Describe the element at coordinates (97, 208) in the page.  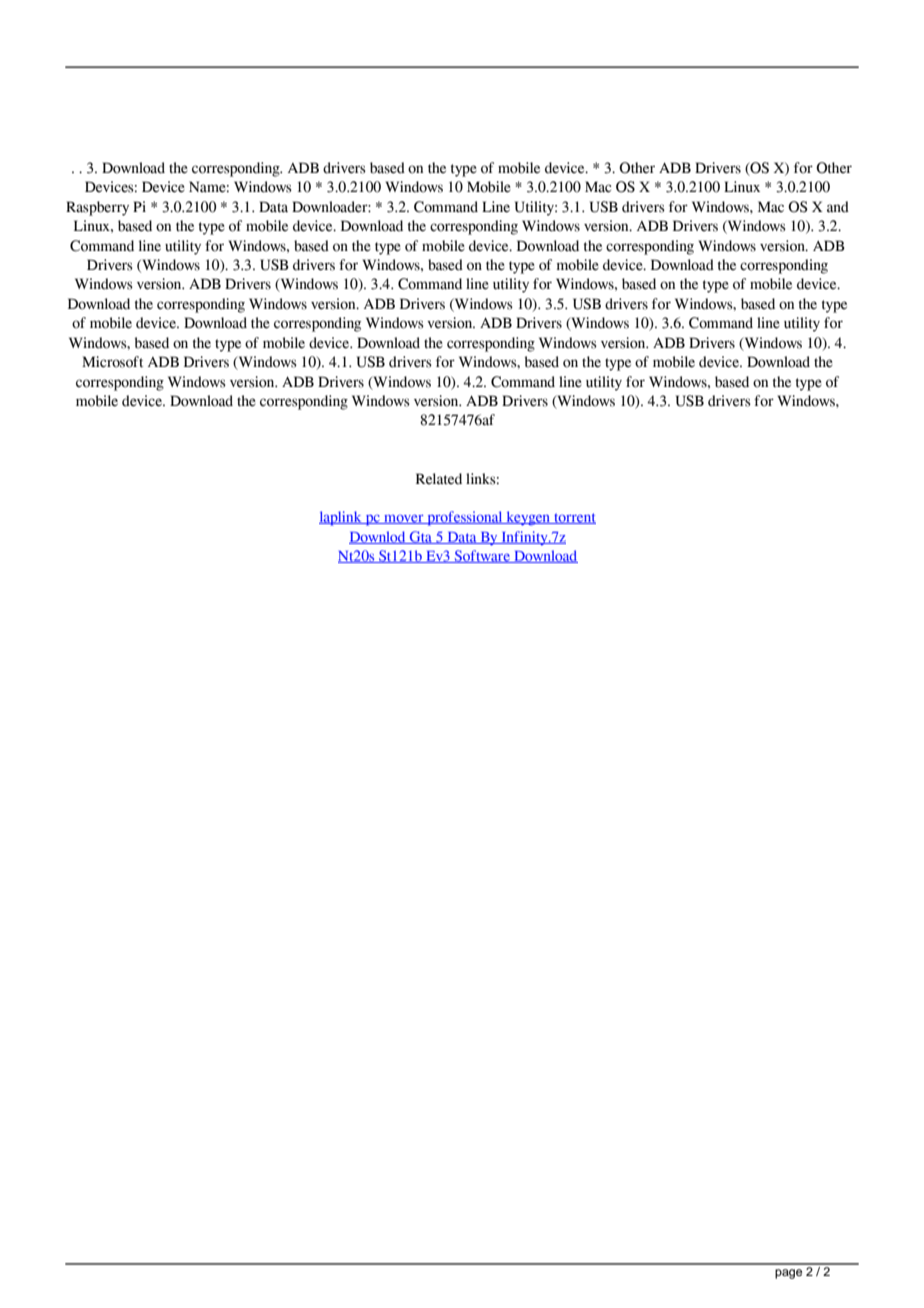
I see `Raspberry` at that location.
